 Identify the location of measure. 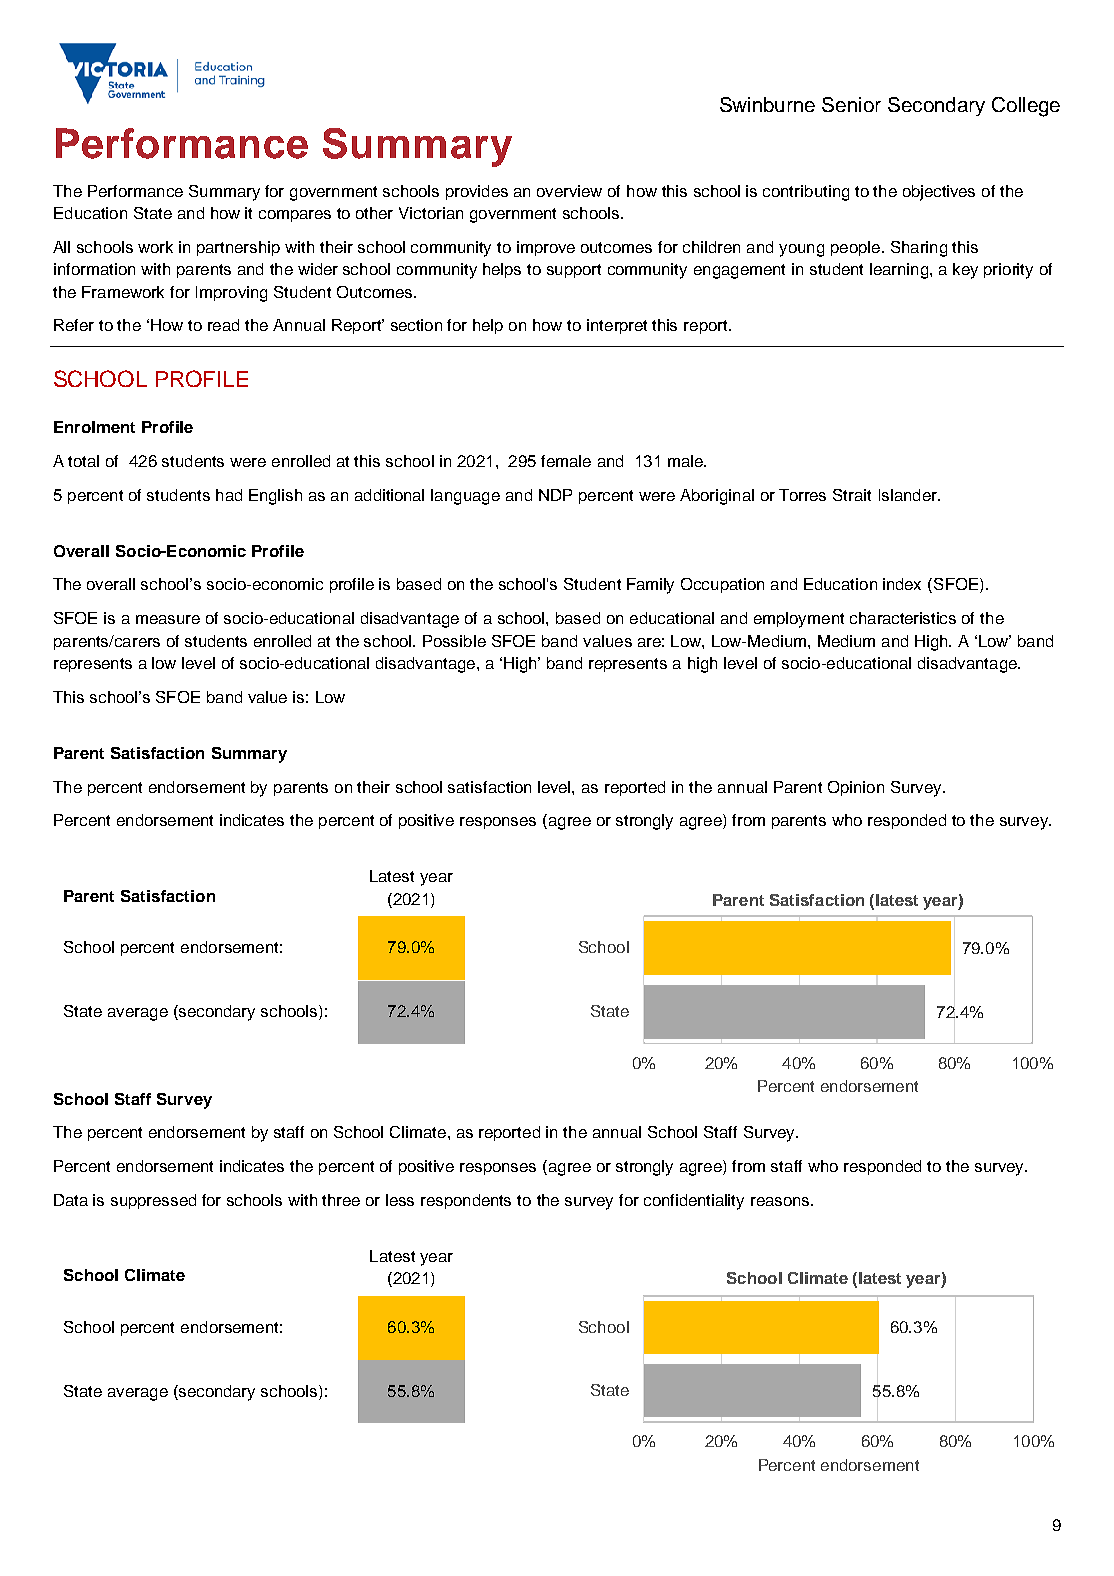
(168, 619).
